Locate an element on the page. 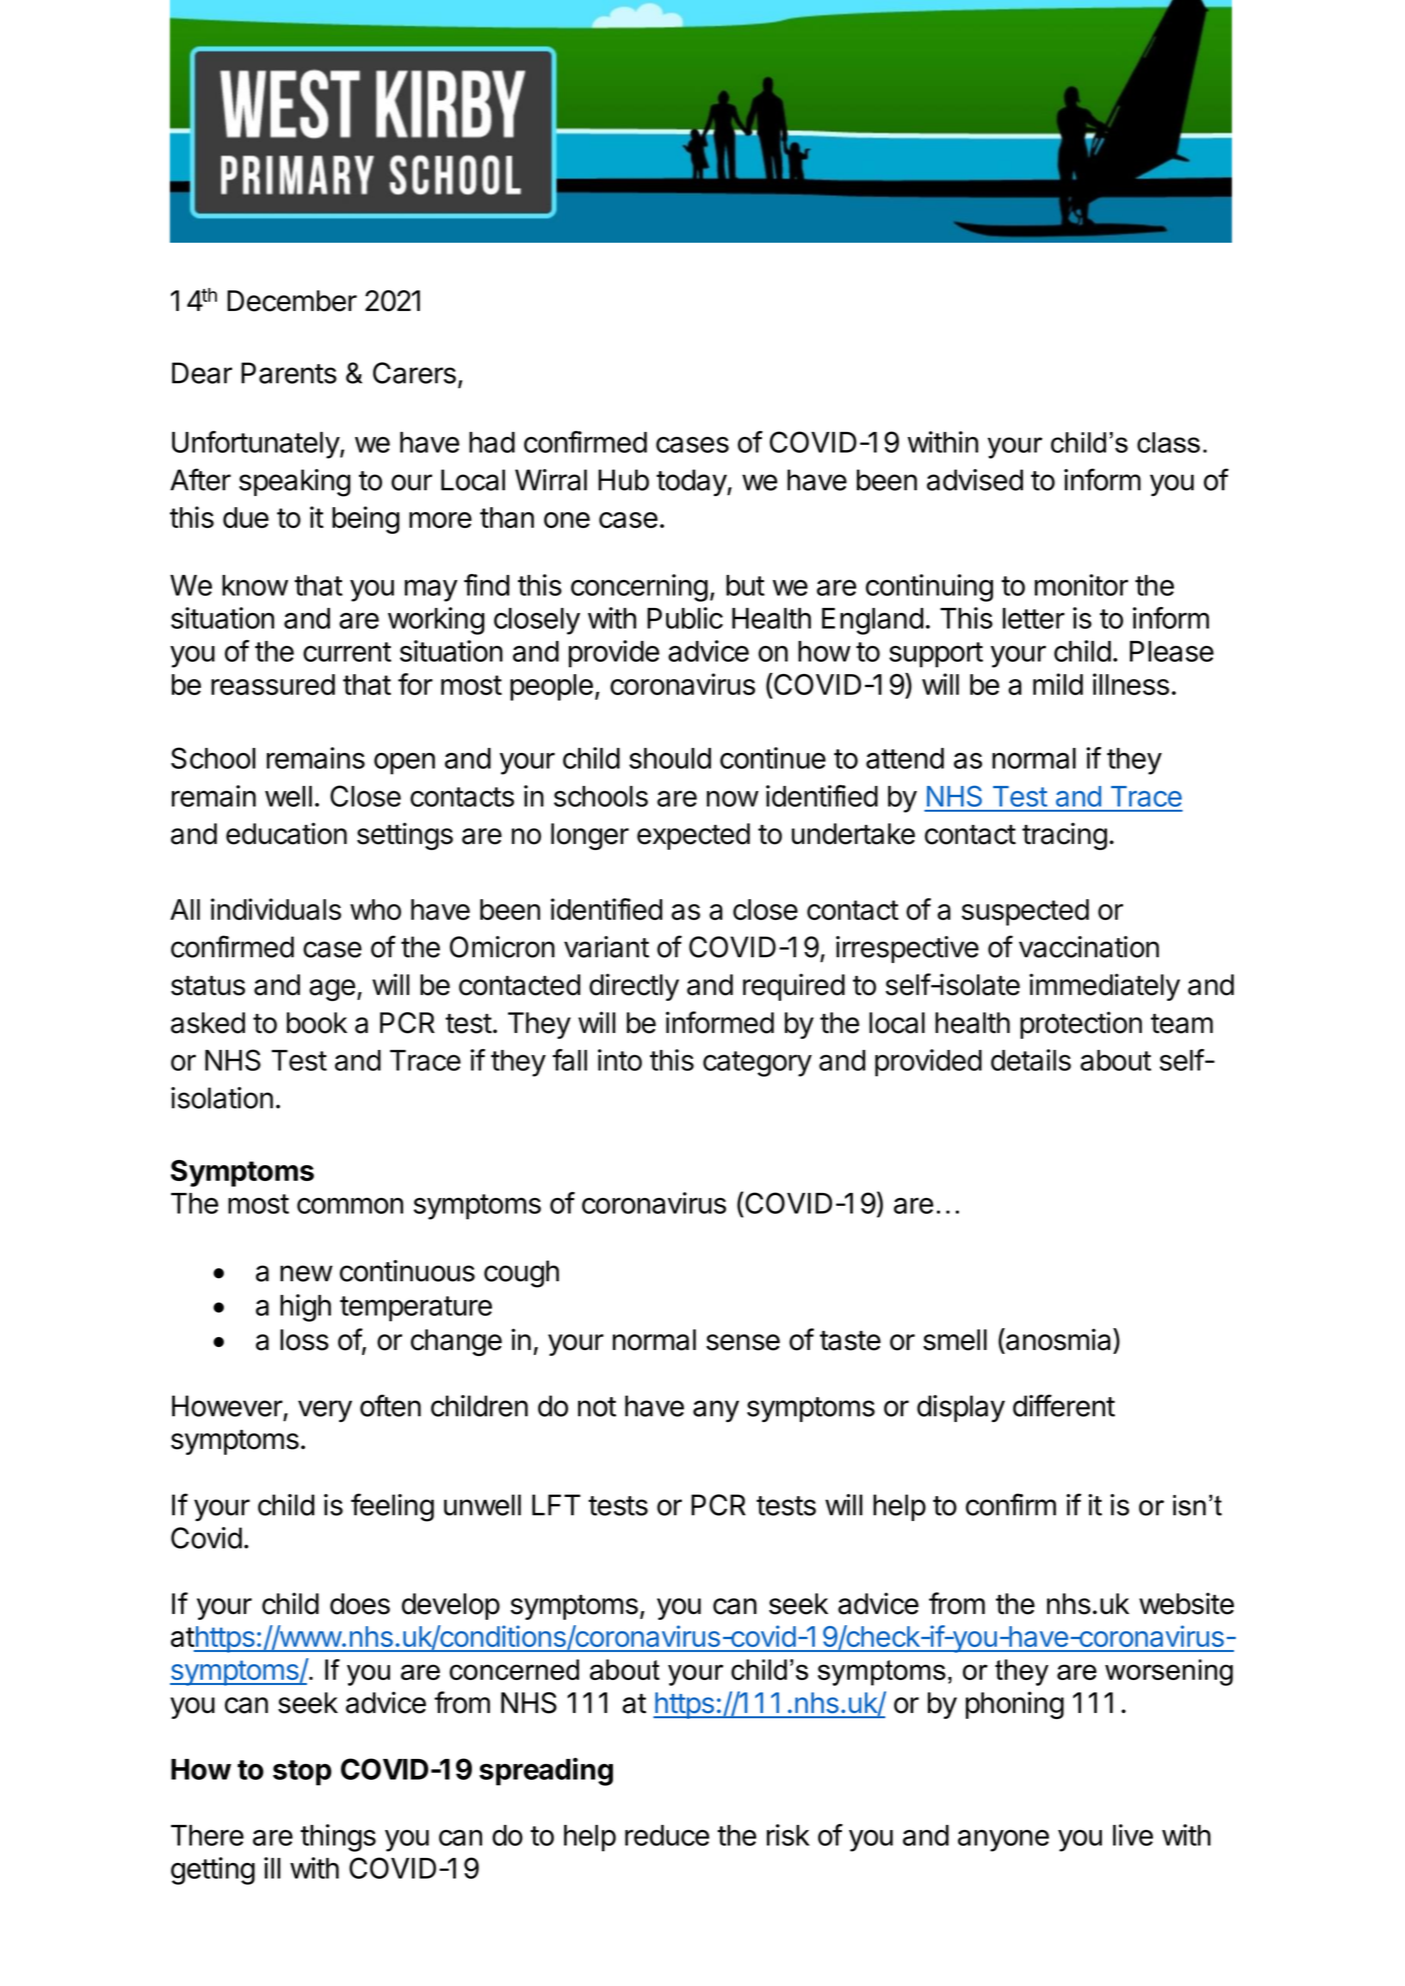  class is located at coordinates (1168, 442).
